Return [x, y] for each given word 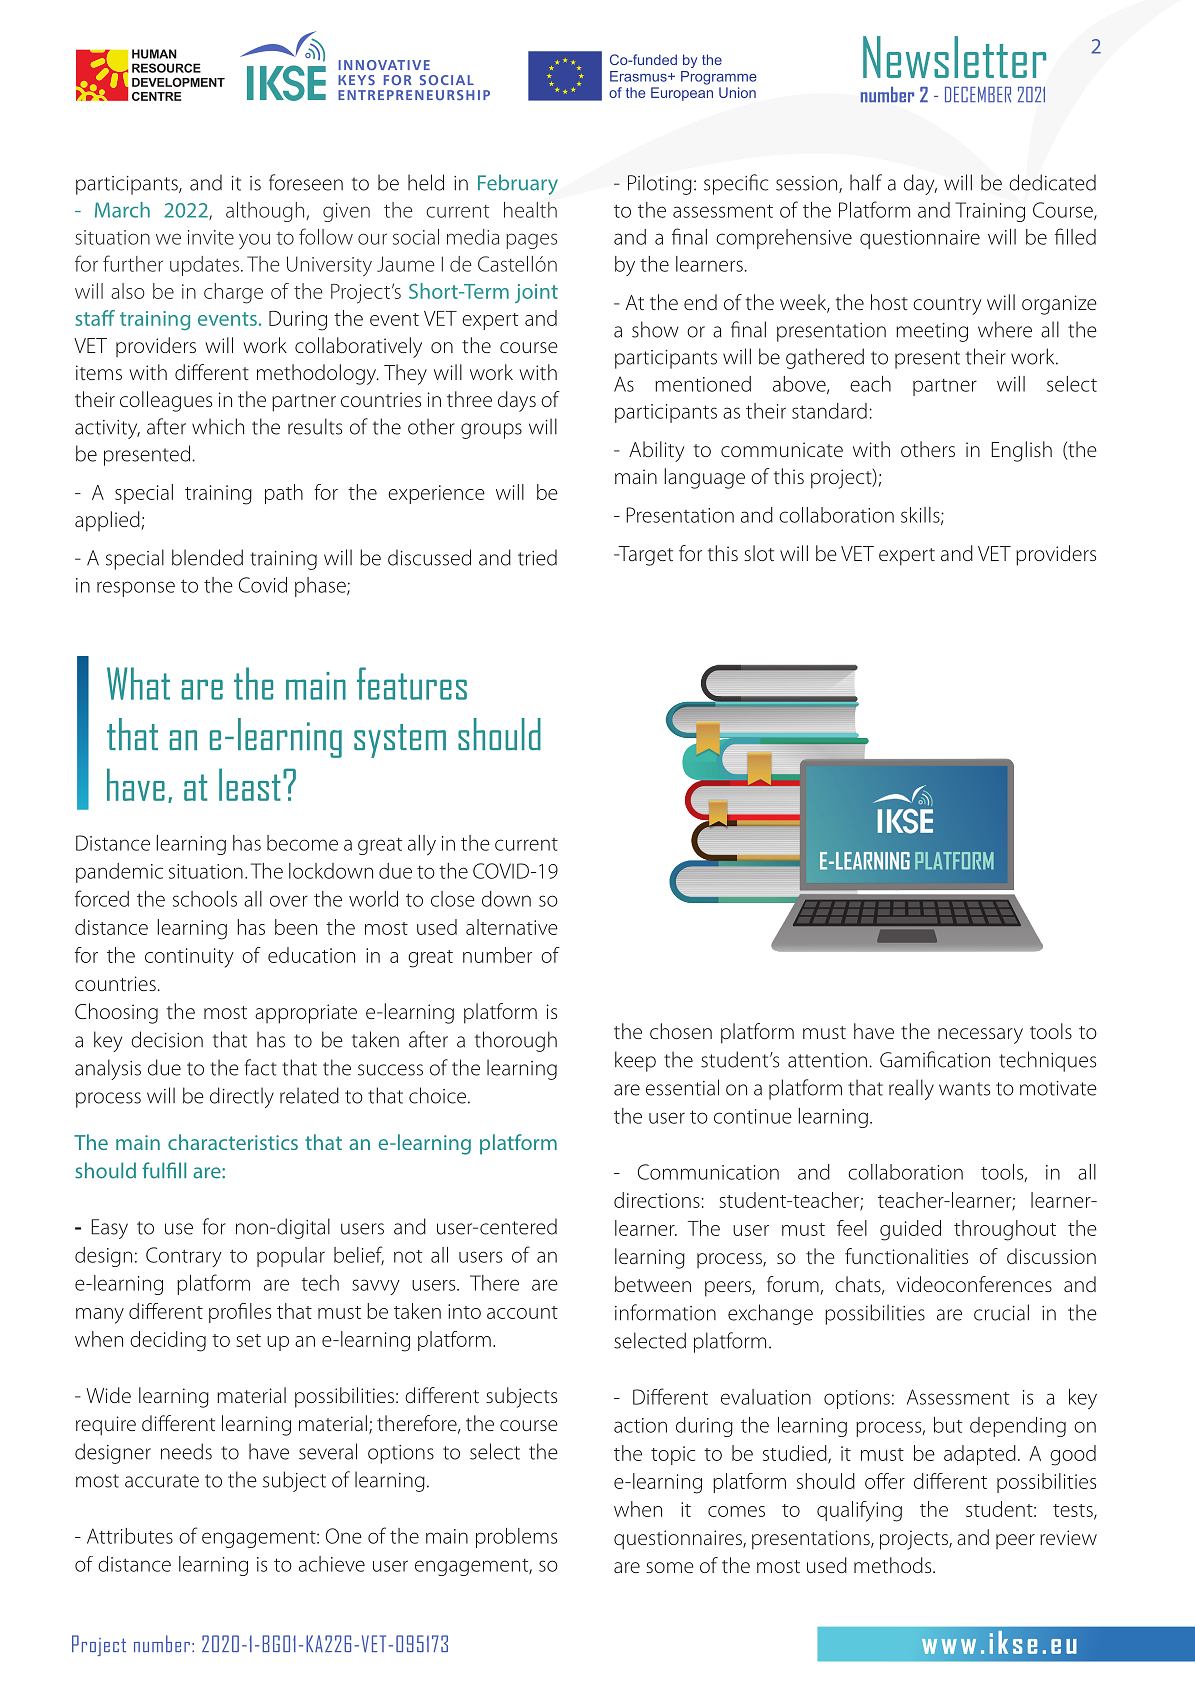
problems [516, 1538]
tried [537, 557]
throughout [1005, 1230]
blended [207, 557]
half [866, 182]
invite [211, 237]
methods [894, 1565]
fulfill [164, 1170]
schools [205, 899]
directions [657, 1200]
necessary [980, 1036]
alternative [512, 927]
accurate [162, 1481]
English [1022, 451]
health [530, 210]
